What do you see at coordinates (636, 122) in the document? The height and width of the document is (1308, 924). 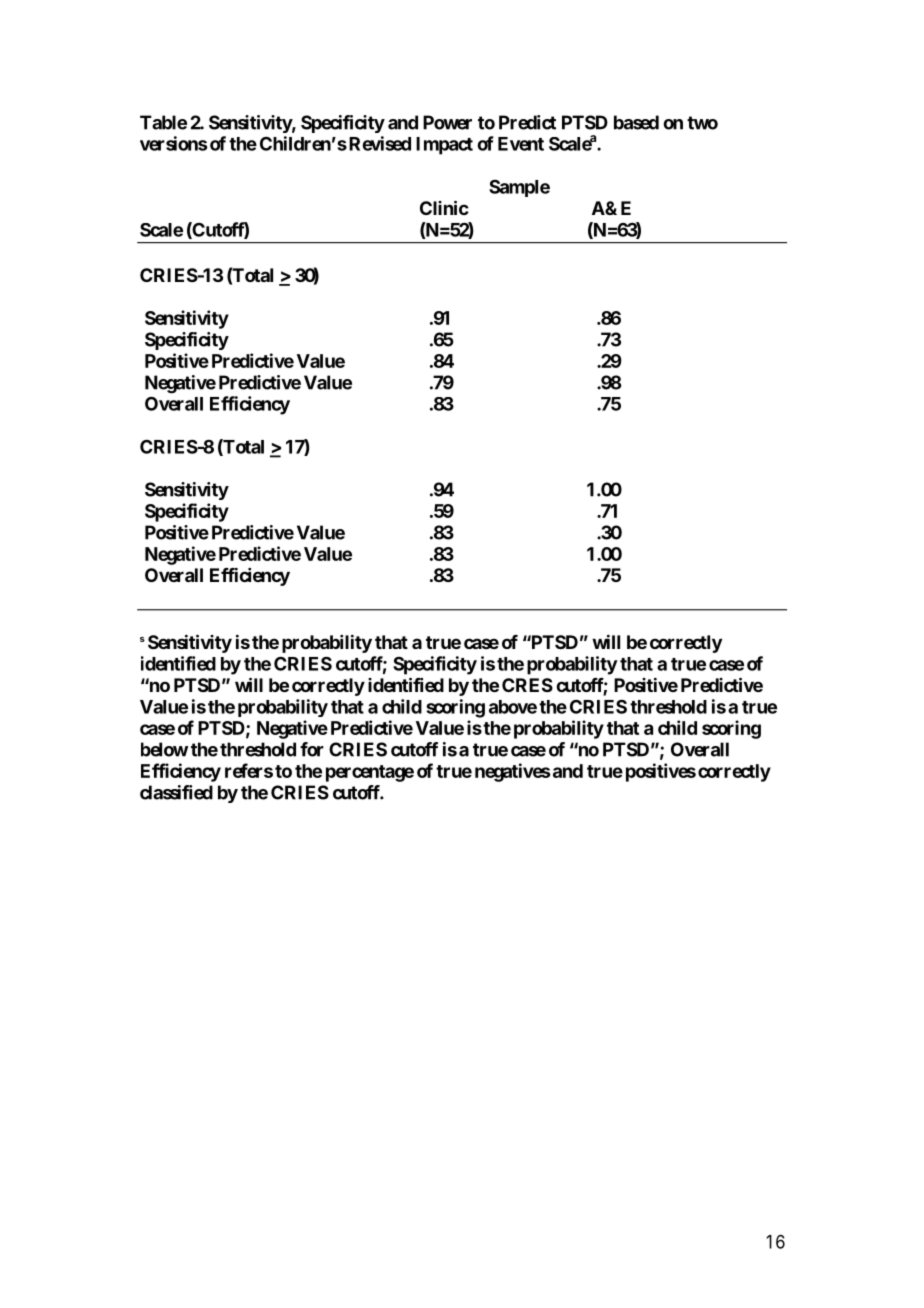 I see `based` at bounding box center [636, 122].
